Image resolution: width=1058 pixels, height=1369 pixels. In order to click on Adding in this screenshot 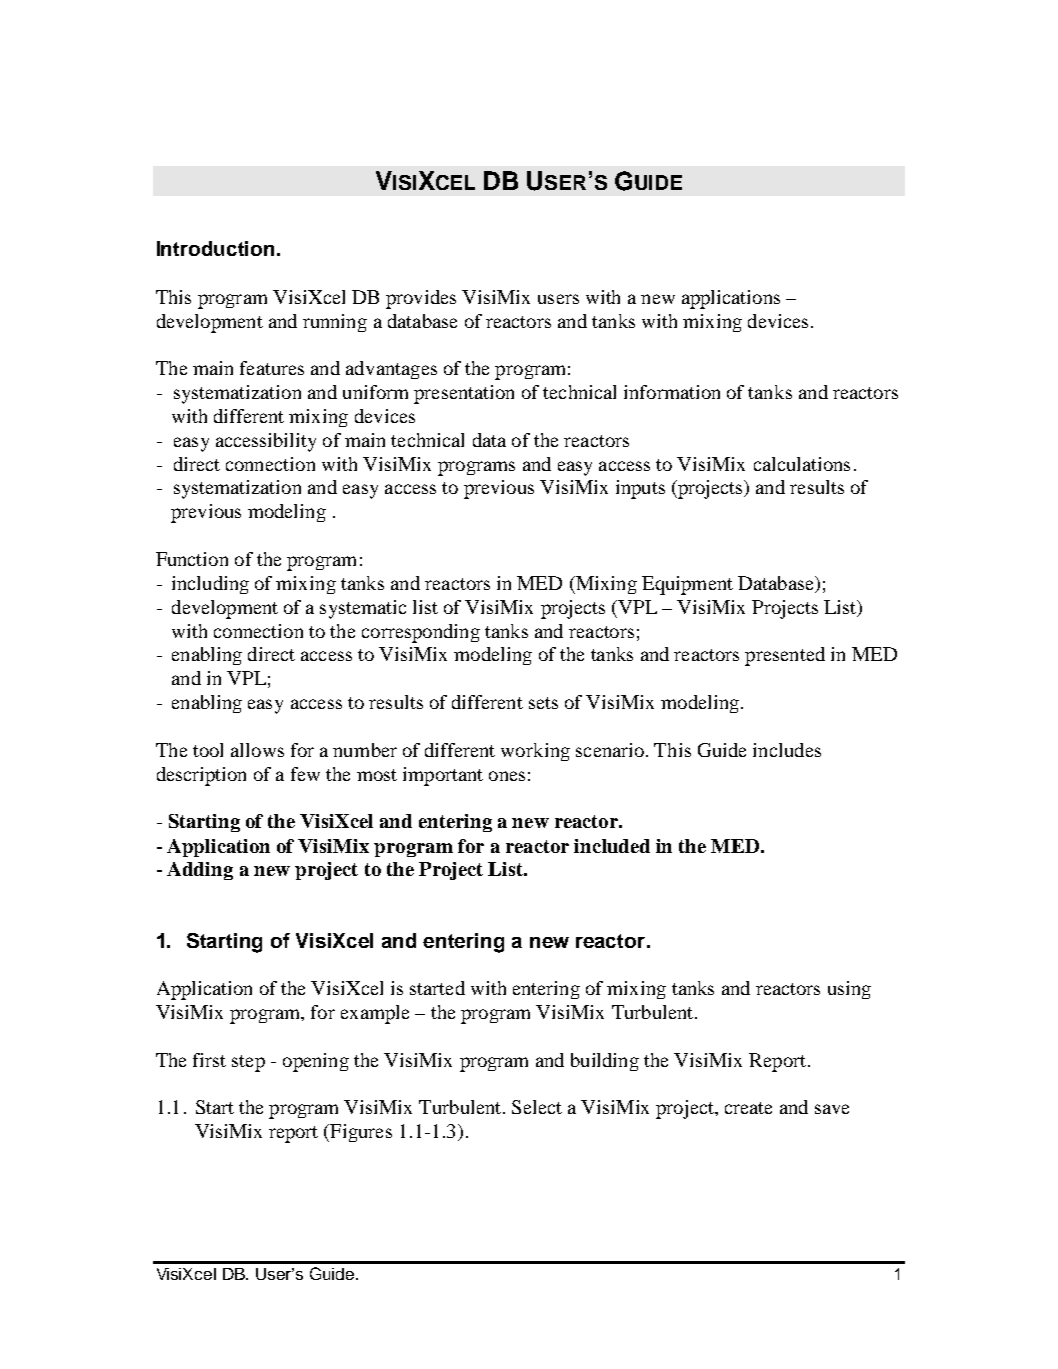, I will do `click(200, 871)`.
